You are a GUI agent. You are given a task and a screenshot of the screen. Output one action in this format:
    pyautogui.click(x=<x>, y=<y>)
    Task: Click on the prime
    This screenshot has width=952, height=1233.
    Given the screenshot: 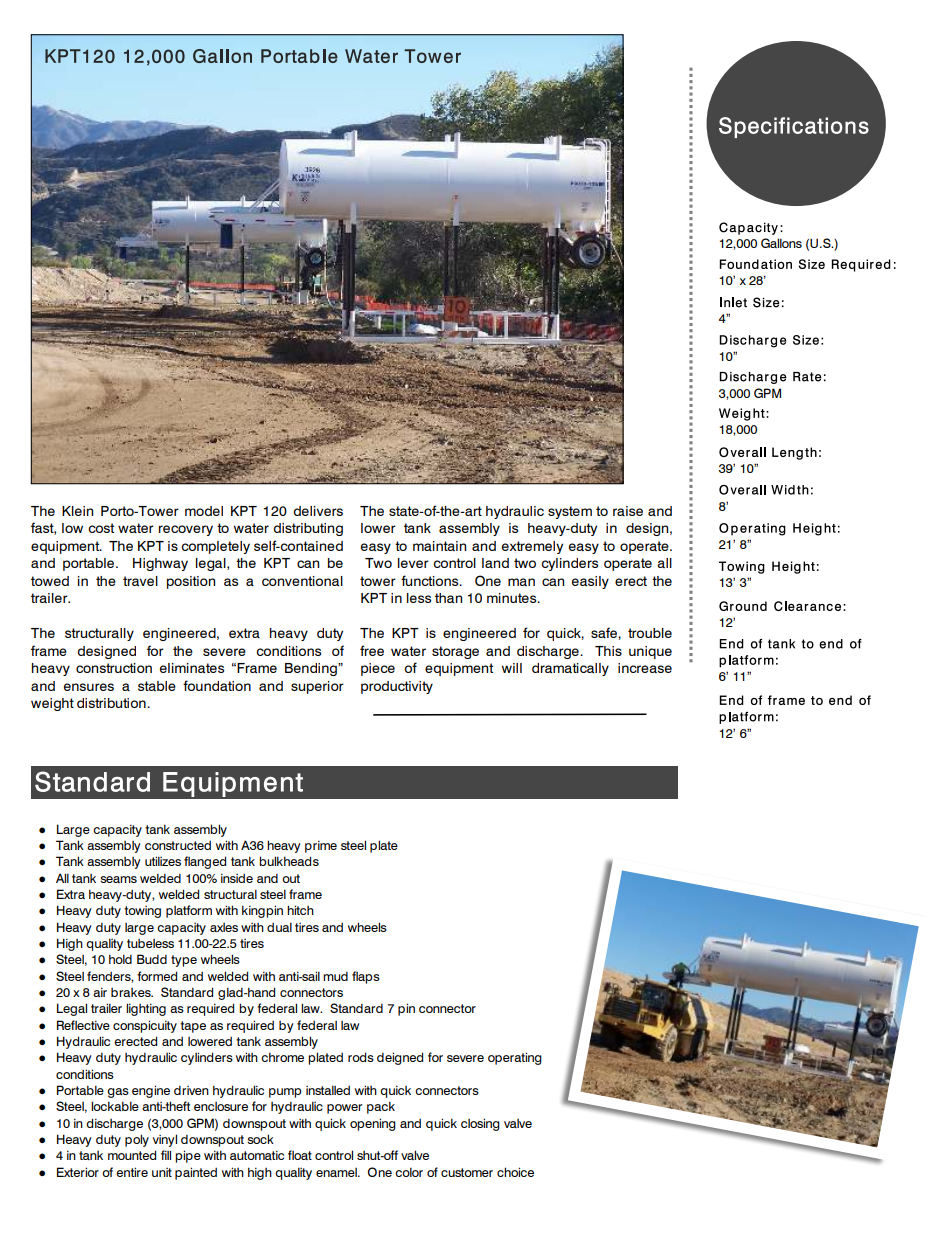 What is the action you would take?
    pyautogui.click(x=321, y=846)
